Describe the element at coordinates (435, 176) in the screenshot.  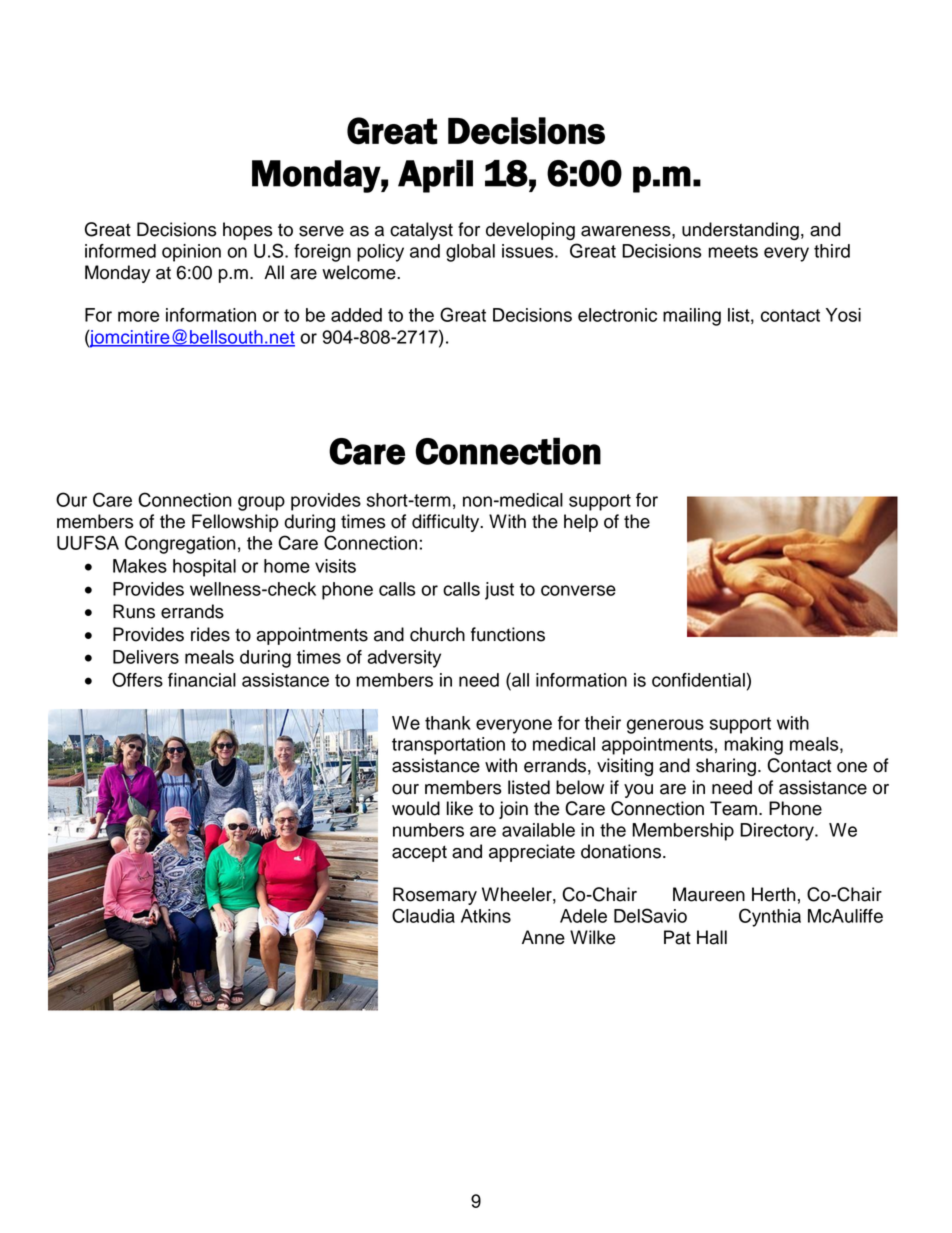
I see `April` at that location.
